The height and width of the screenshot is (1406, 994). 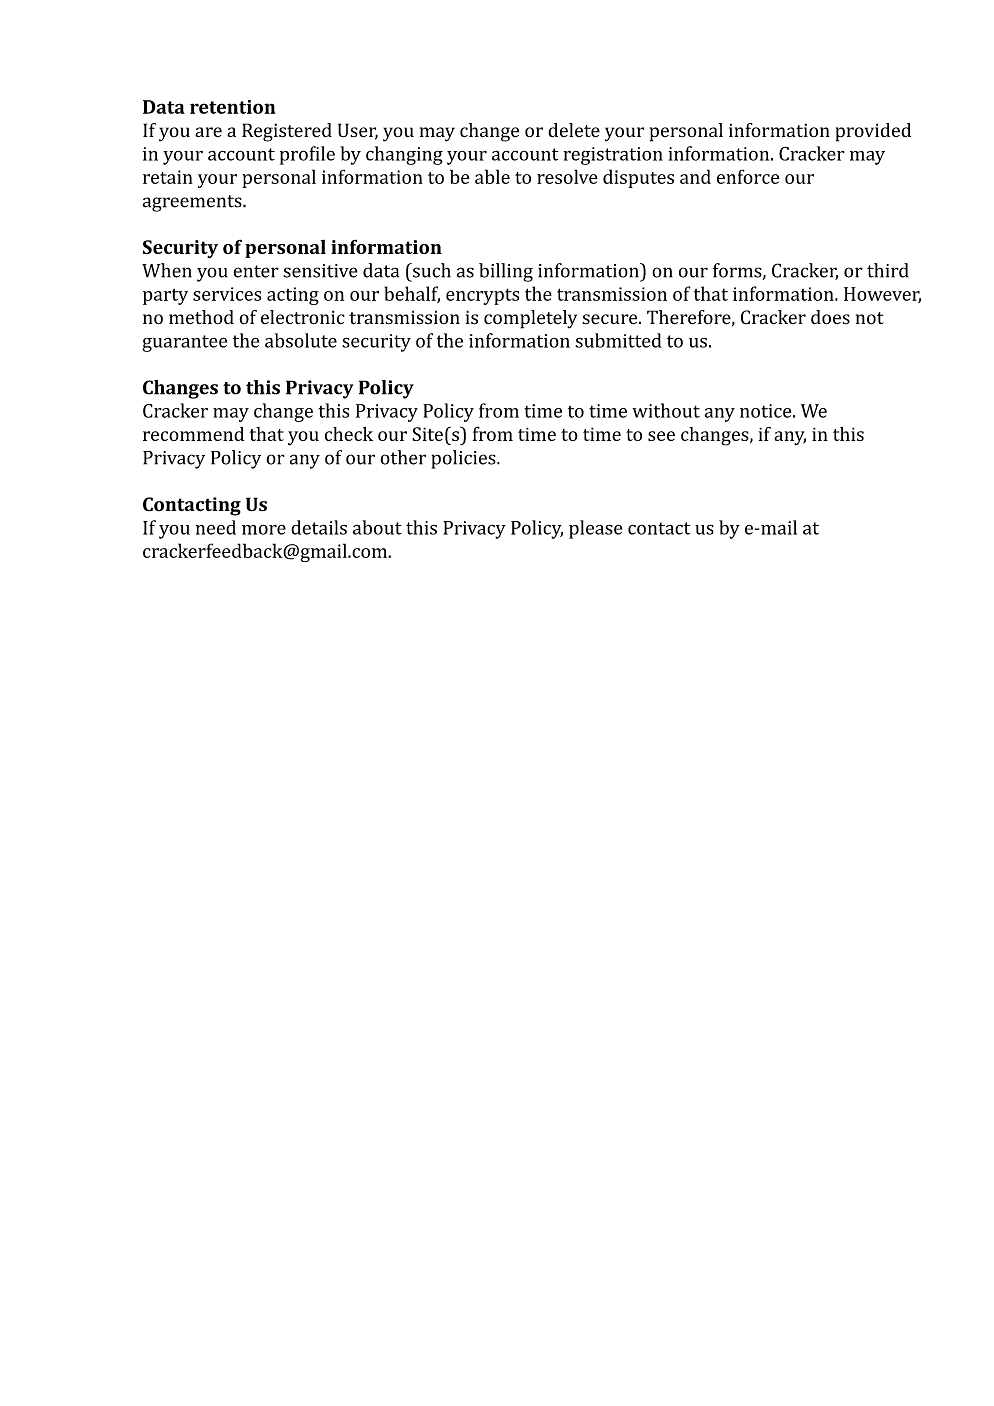 What do you see at coordinates (492, 176) in the screenshot?
I see `able` at bounding box center [492, 176].
